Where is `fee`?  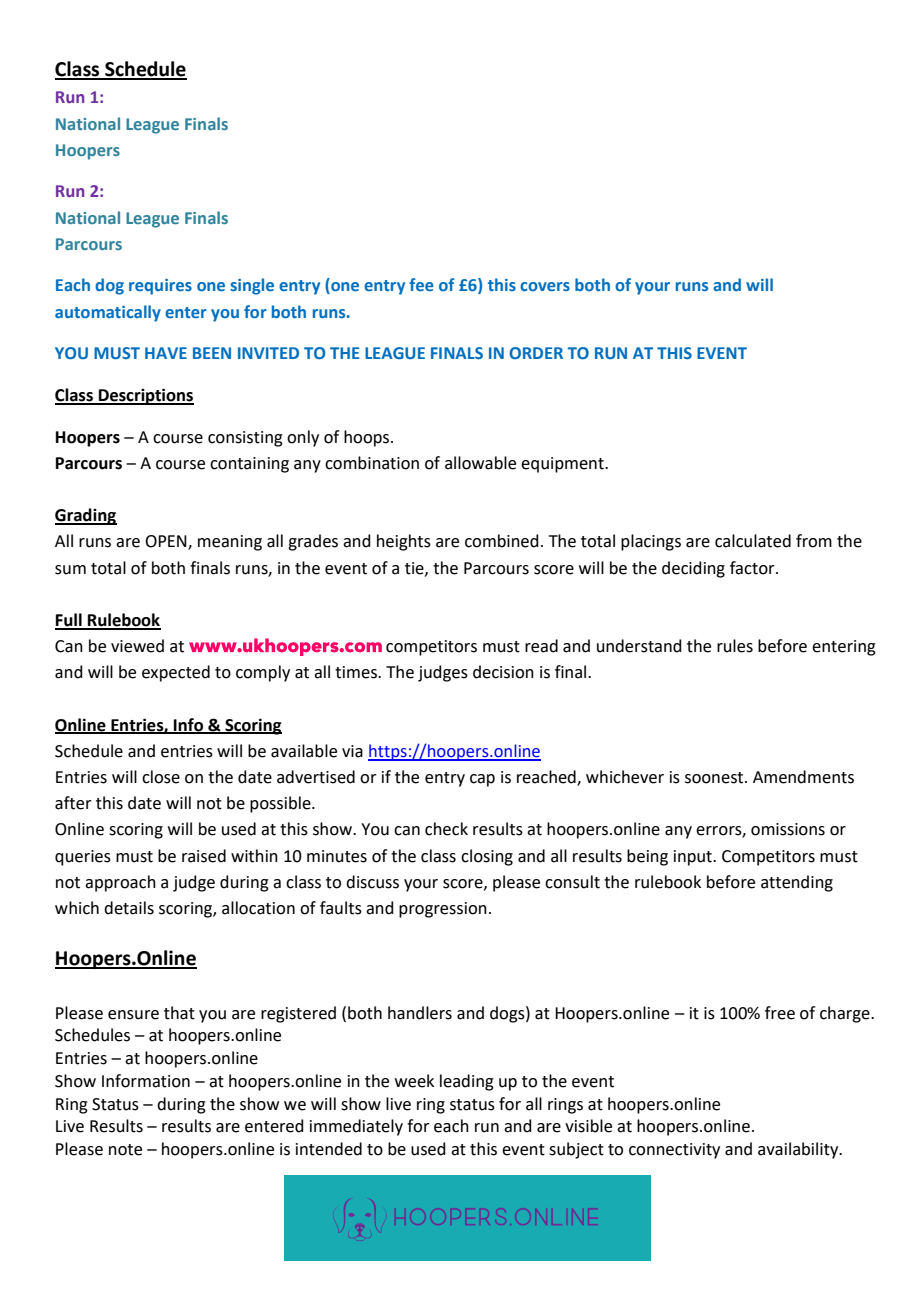 fee is located at coordinates (421, 284).
